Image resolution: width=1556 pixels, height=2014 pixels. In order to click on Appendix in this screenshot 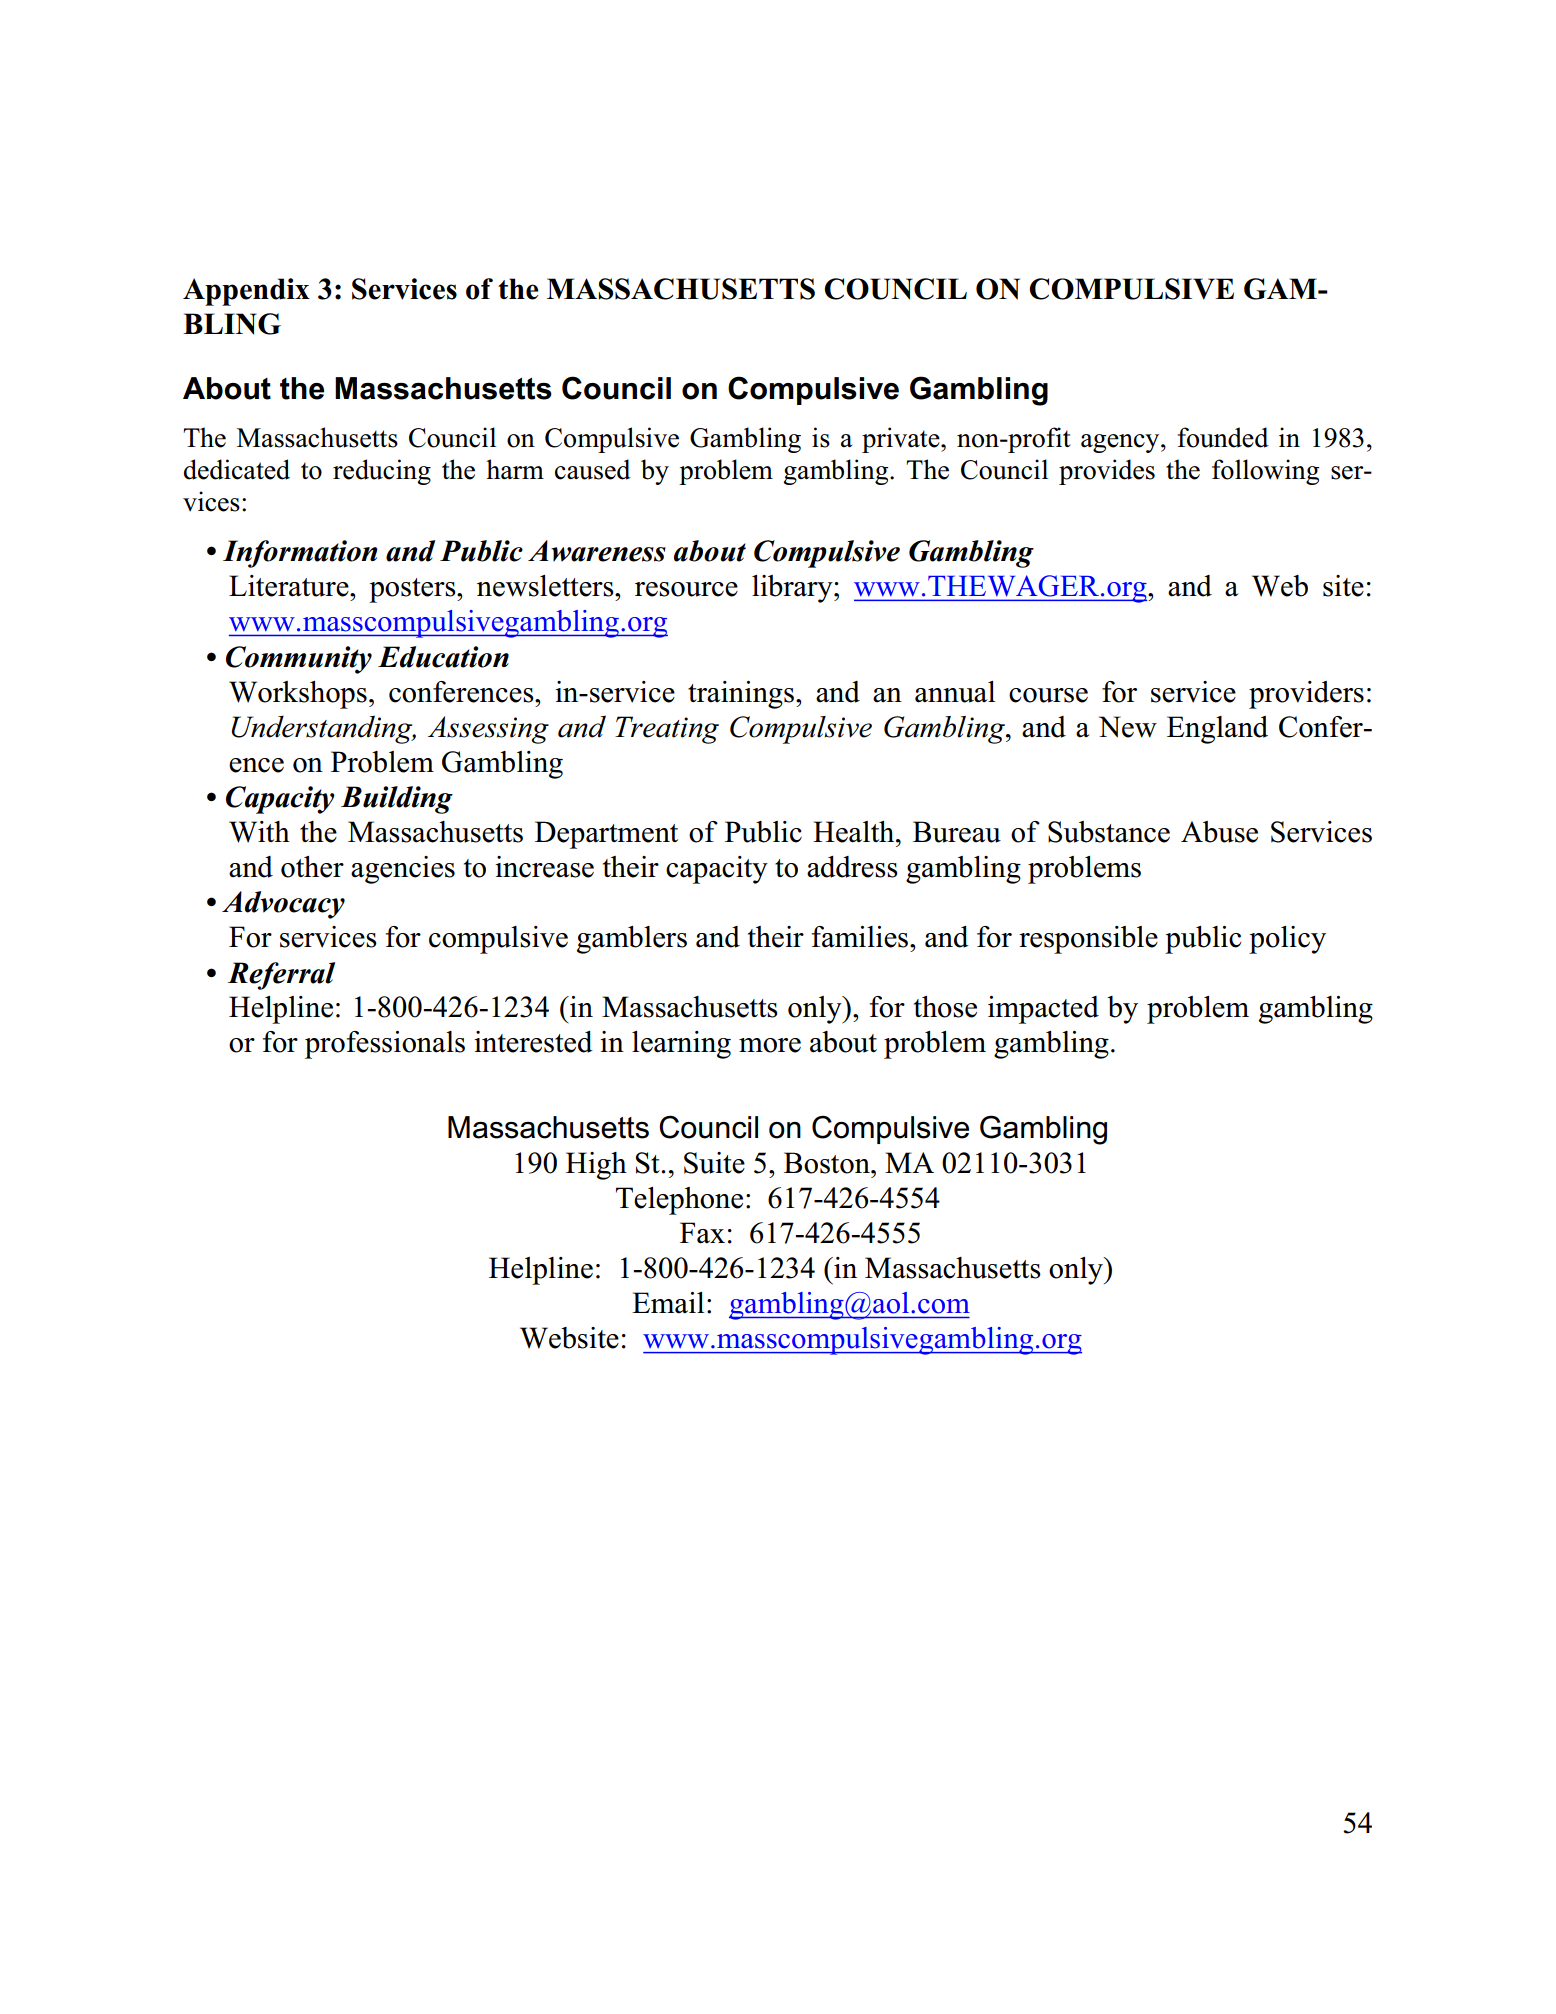, I will do `click(246, 292)`.
